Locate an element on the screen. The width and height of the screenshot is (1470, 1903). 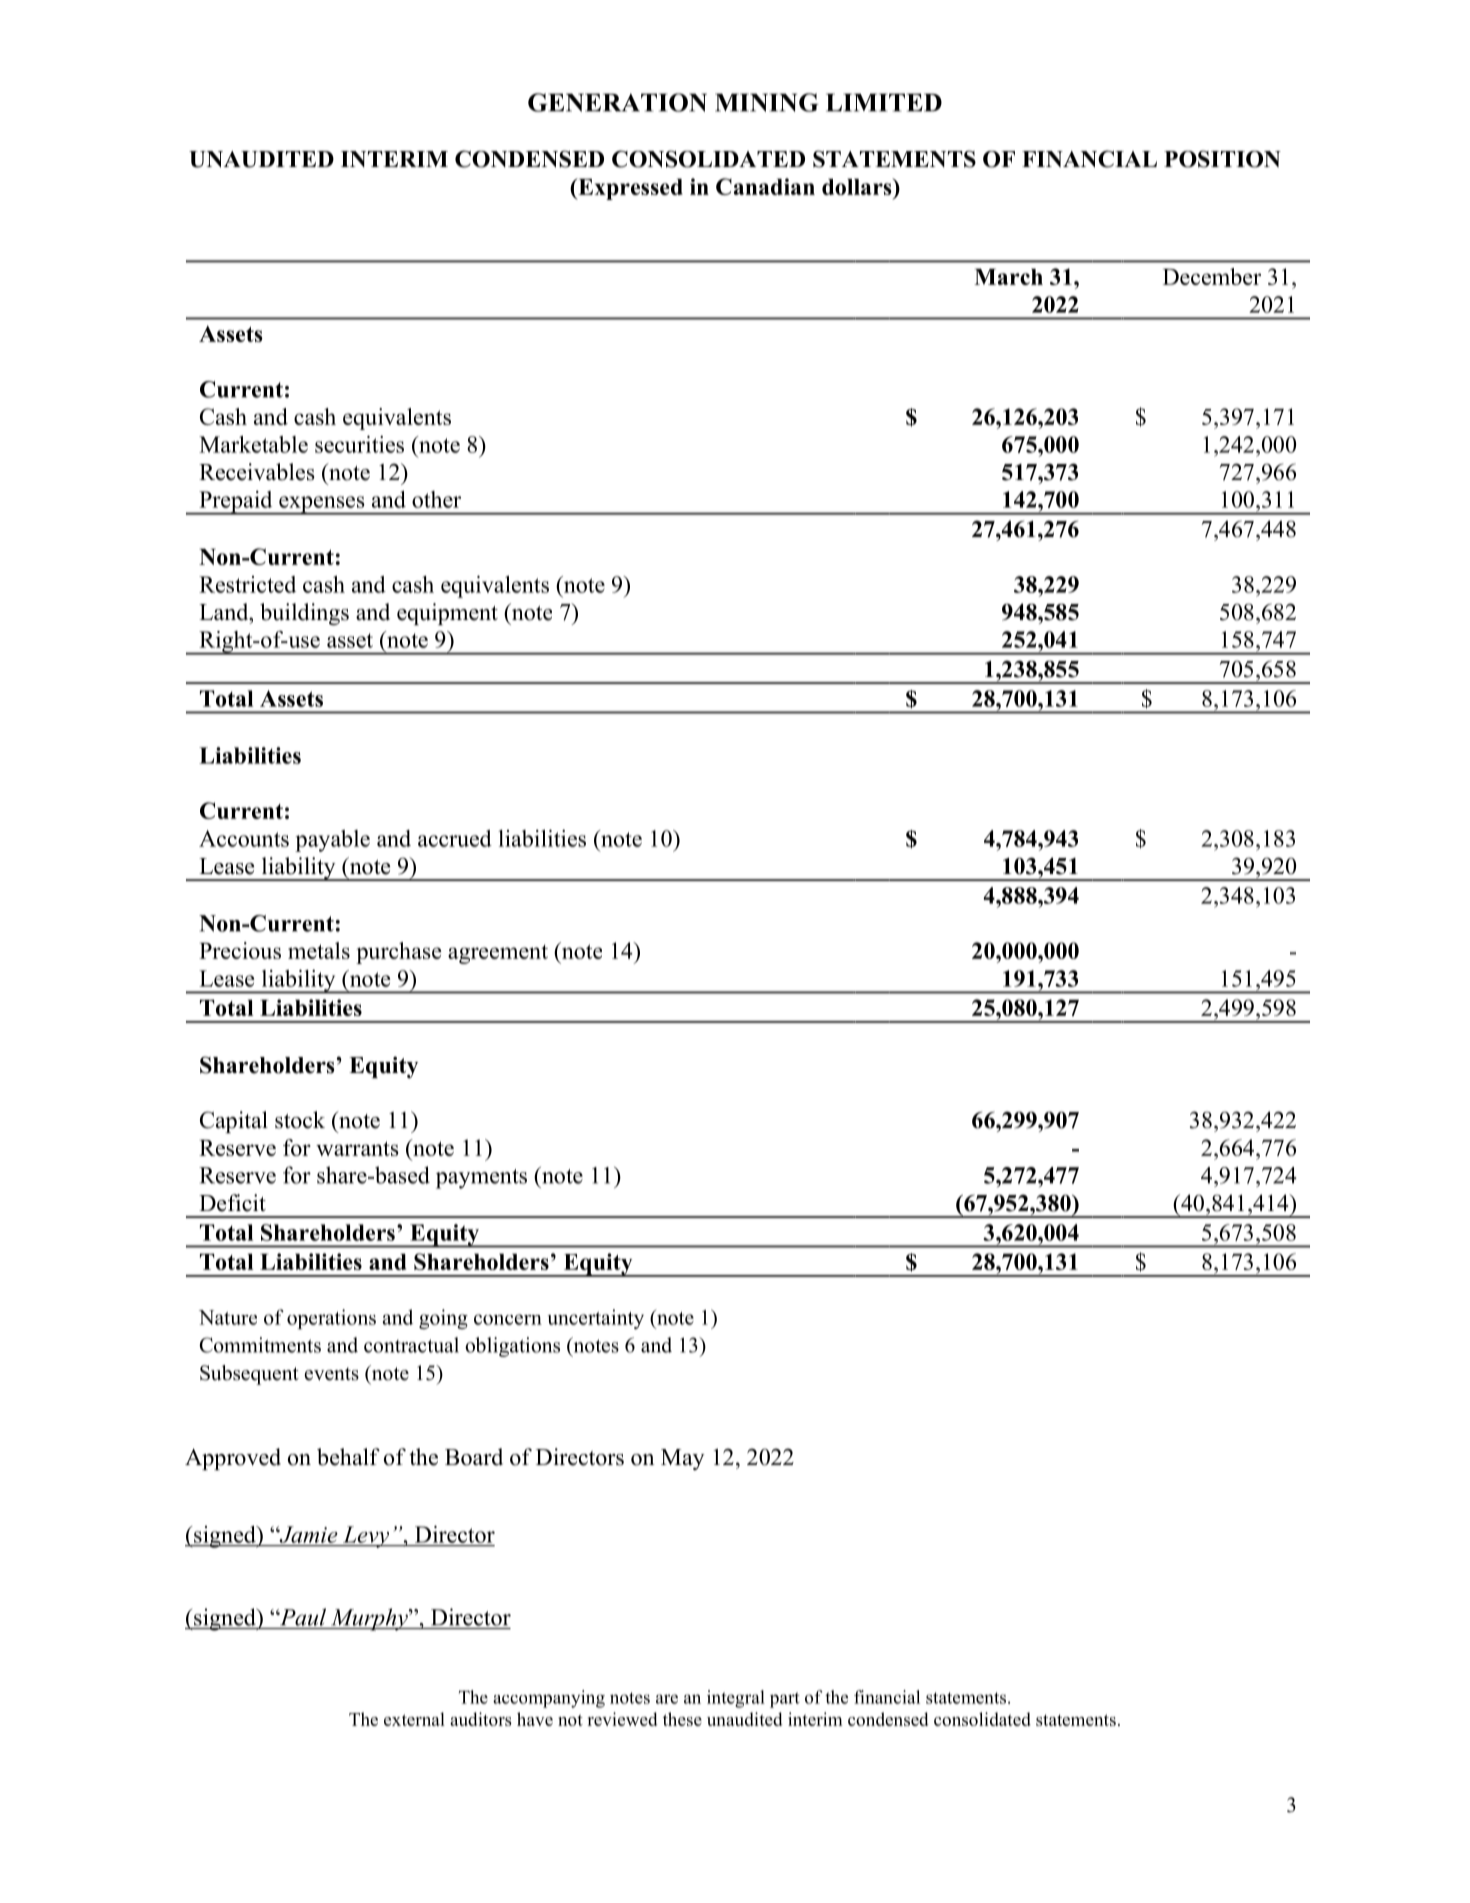
external is located at coordinates (414, 1719).
